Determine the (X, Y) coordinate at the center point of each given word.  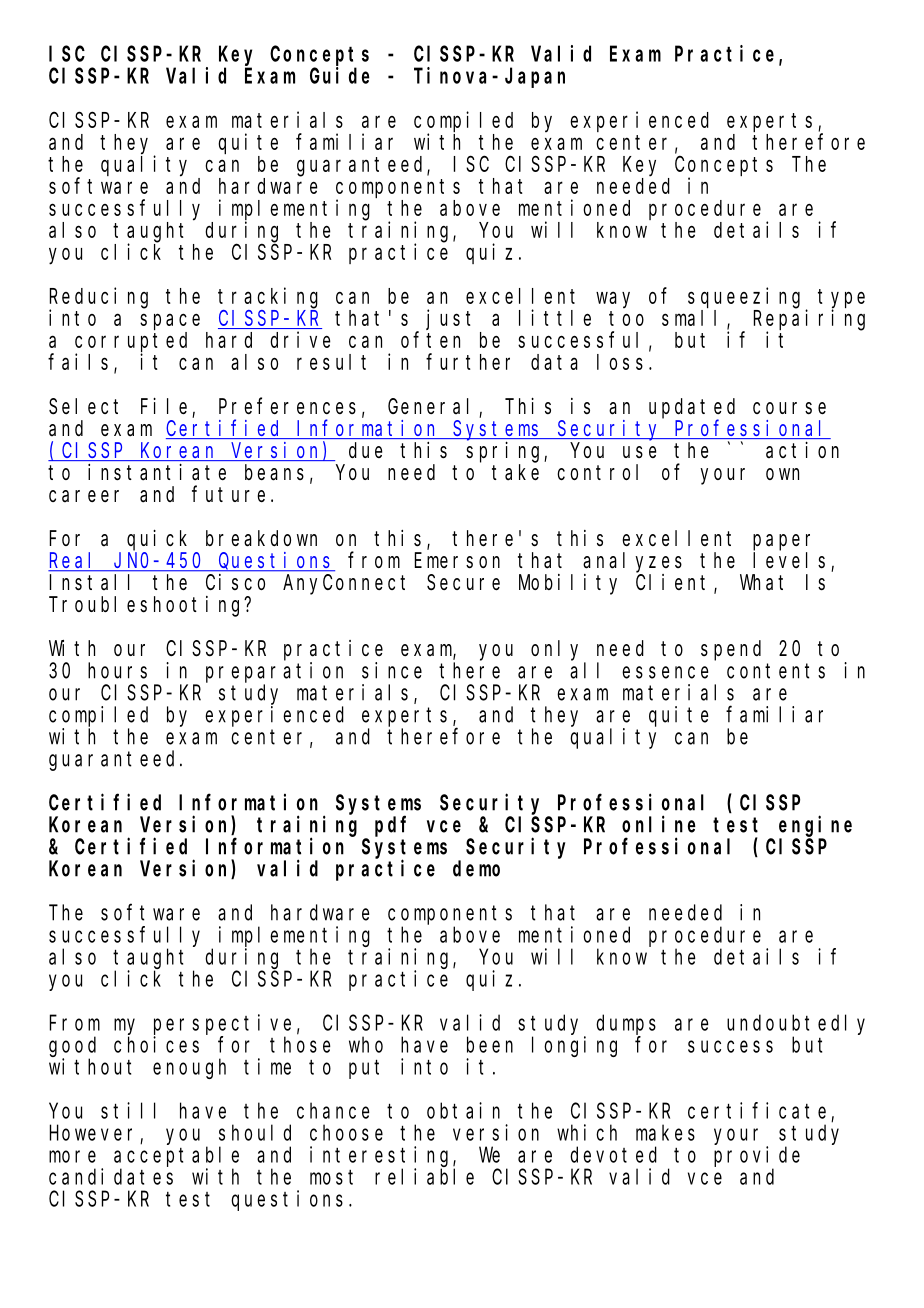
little (555, 317)
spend (731, 650)
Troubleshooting (147, 606)
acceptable (176, 1156)
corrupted (131, 343)
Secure (463, 583)
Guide (340, 75)
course (789, 408)
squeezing (744, 298)
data (554, 362)
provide (757, 1156)
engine (815, 826)
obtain (463, 1110)
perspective (222, 1024)
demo (476, 868)
